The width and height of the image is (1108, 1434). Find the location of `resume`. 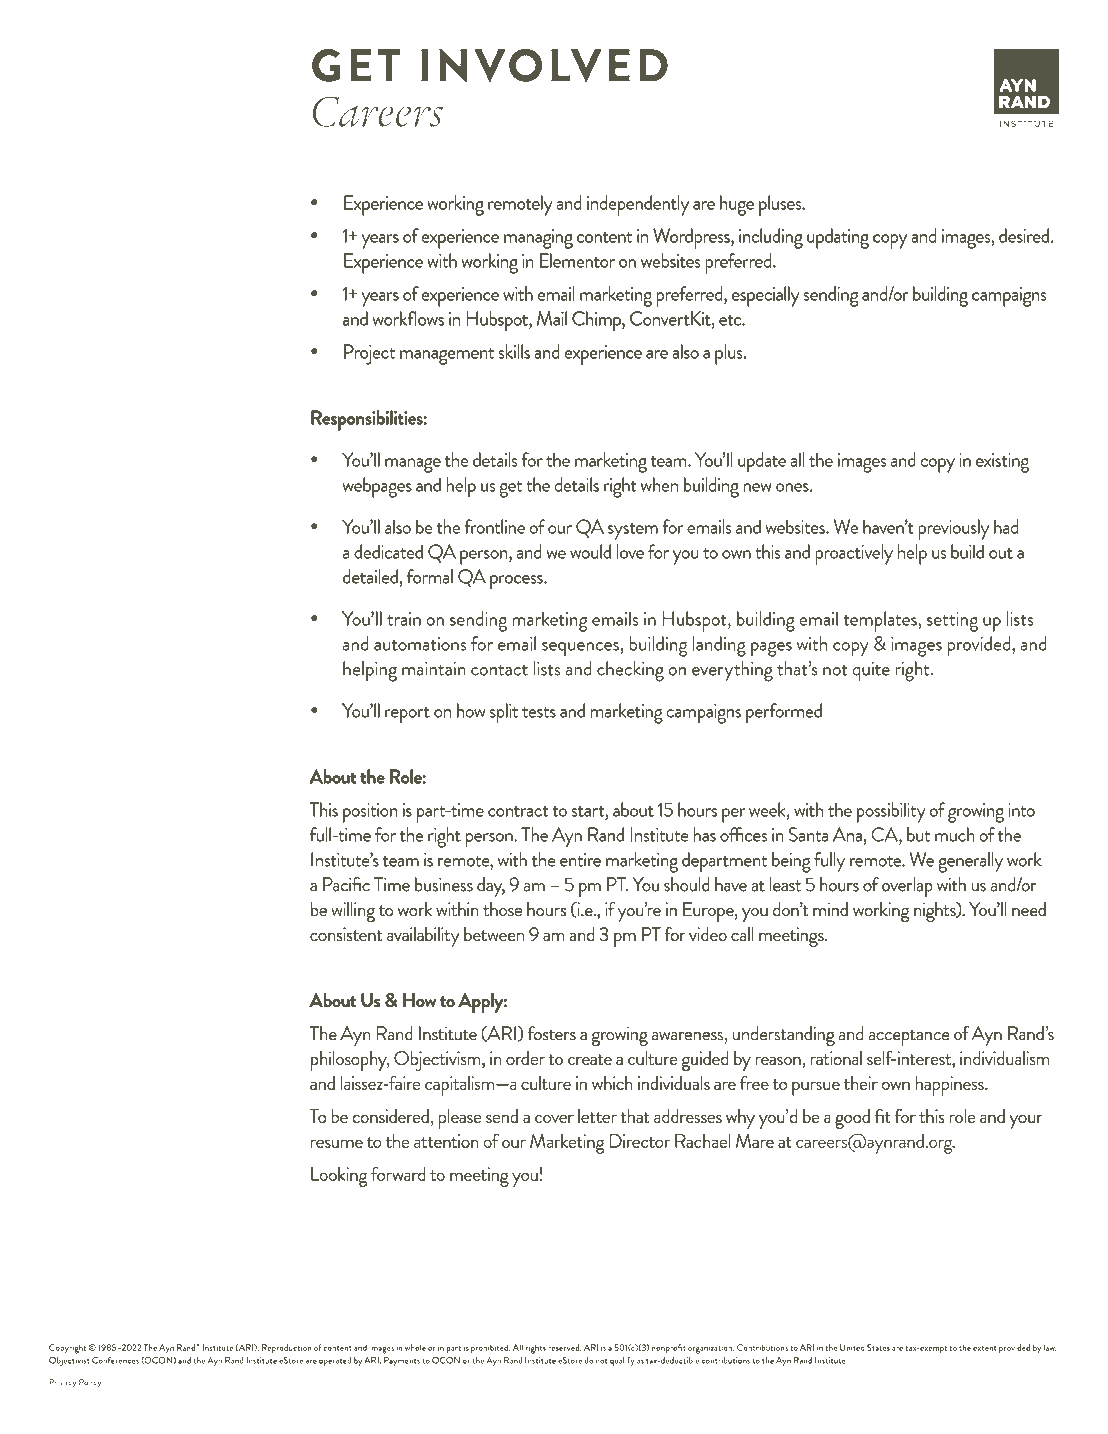

resume is located at coordinates (337, 1143).
